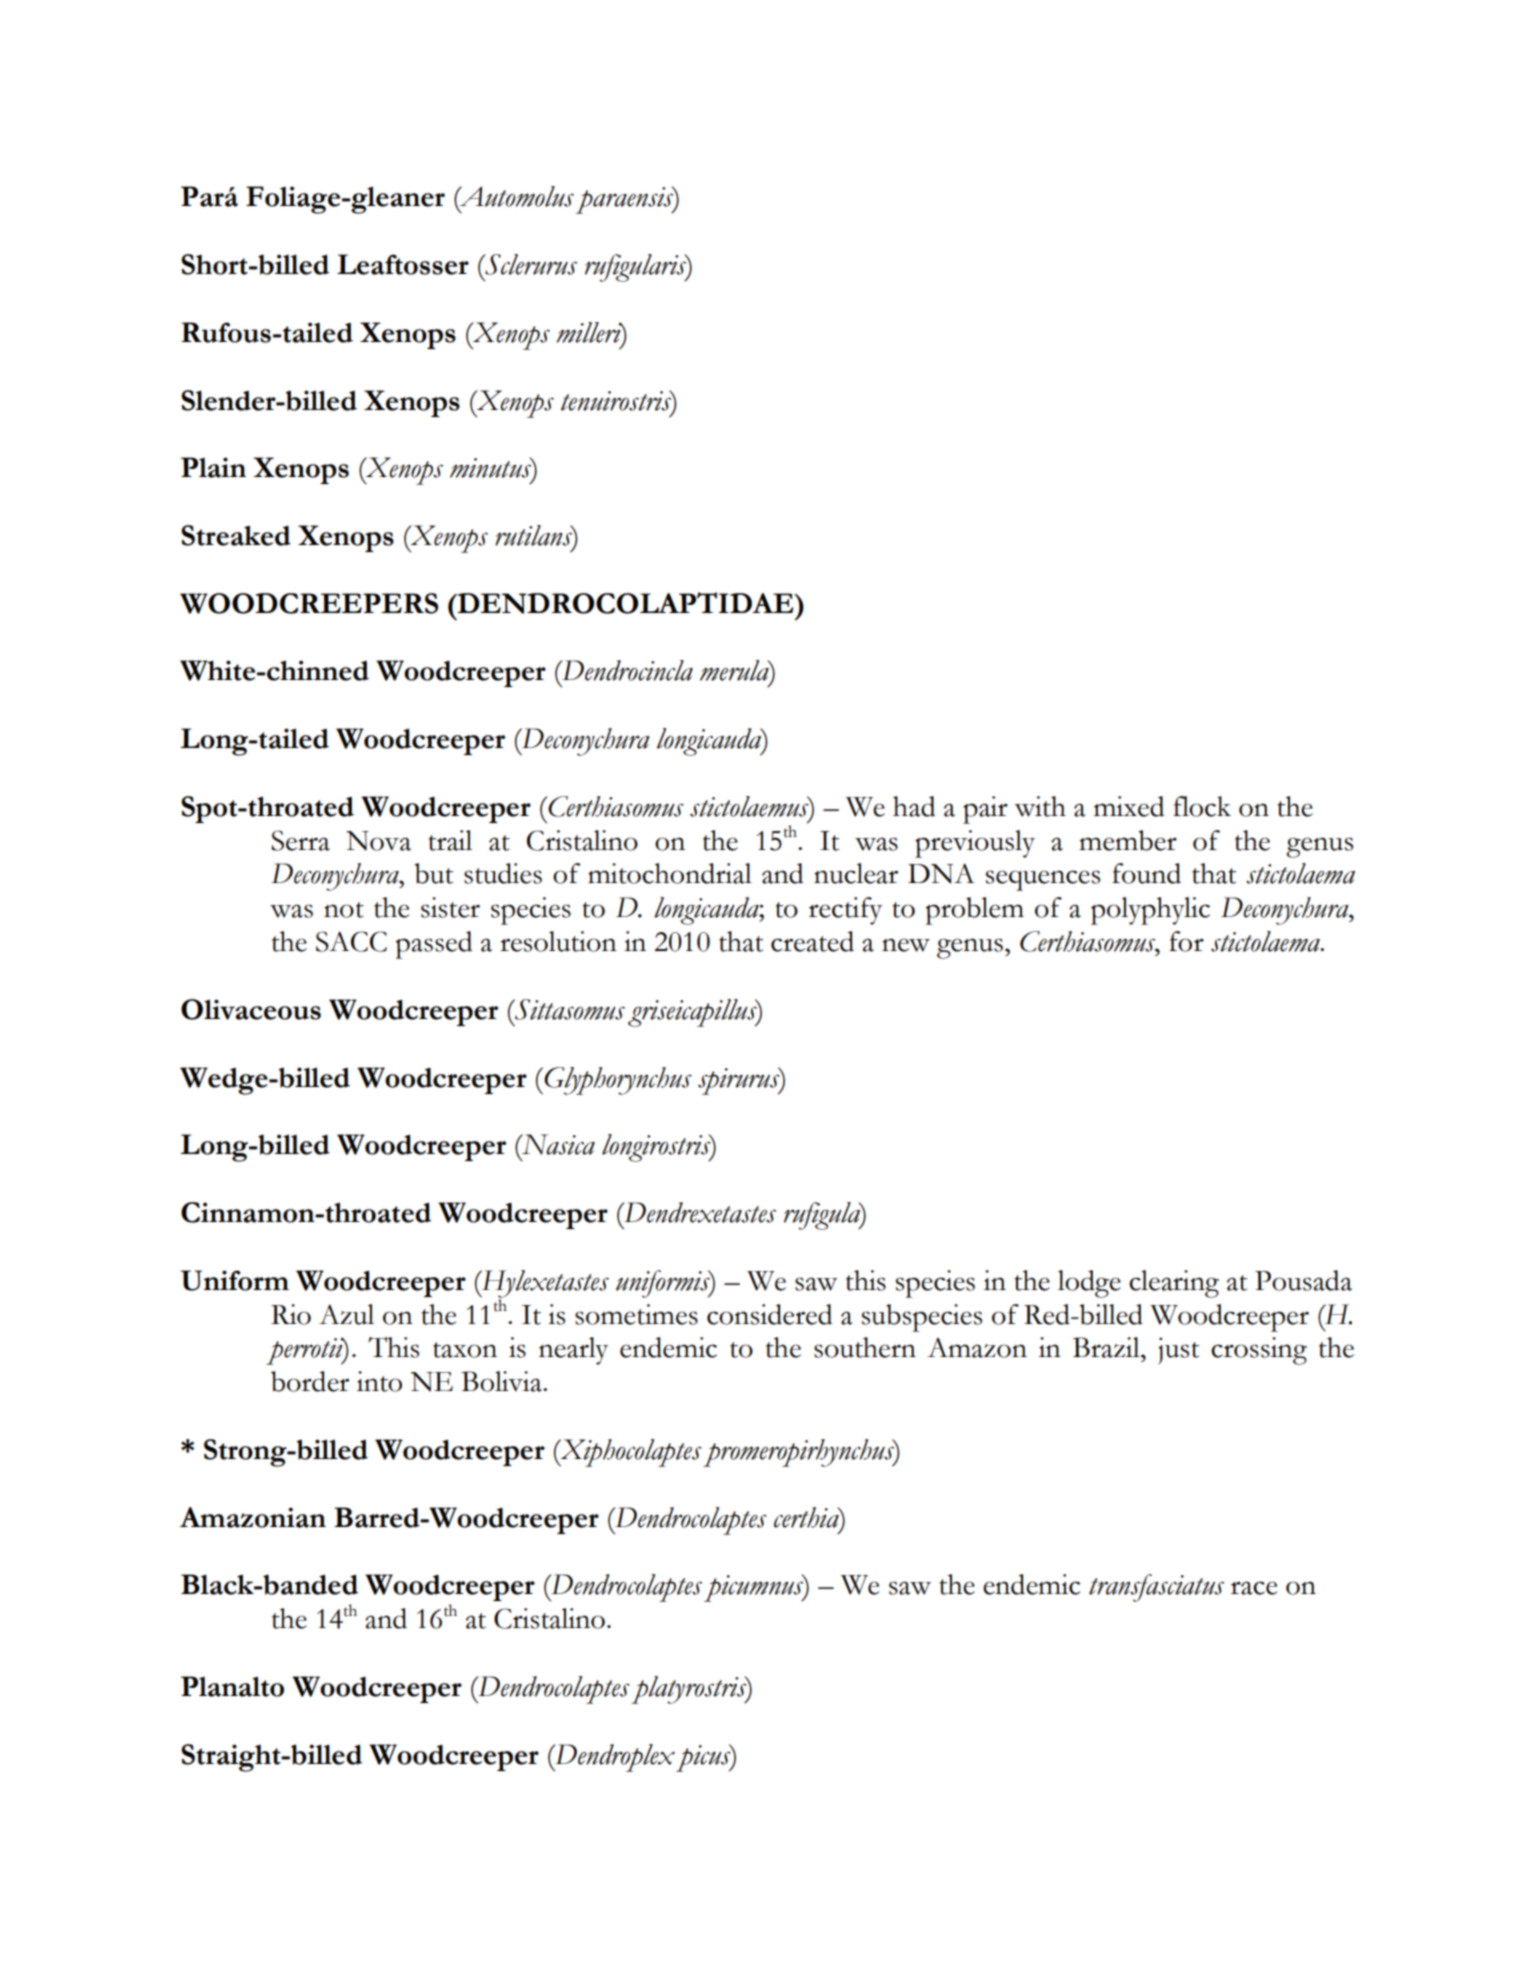 The height and width of the screenshot is (1986, 1535). I want to click on Streaked, so click(236, 535).
